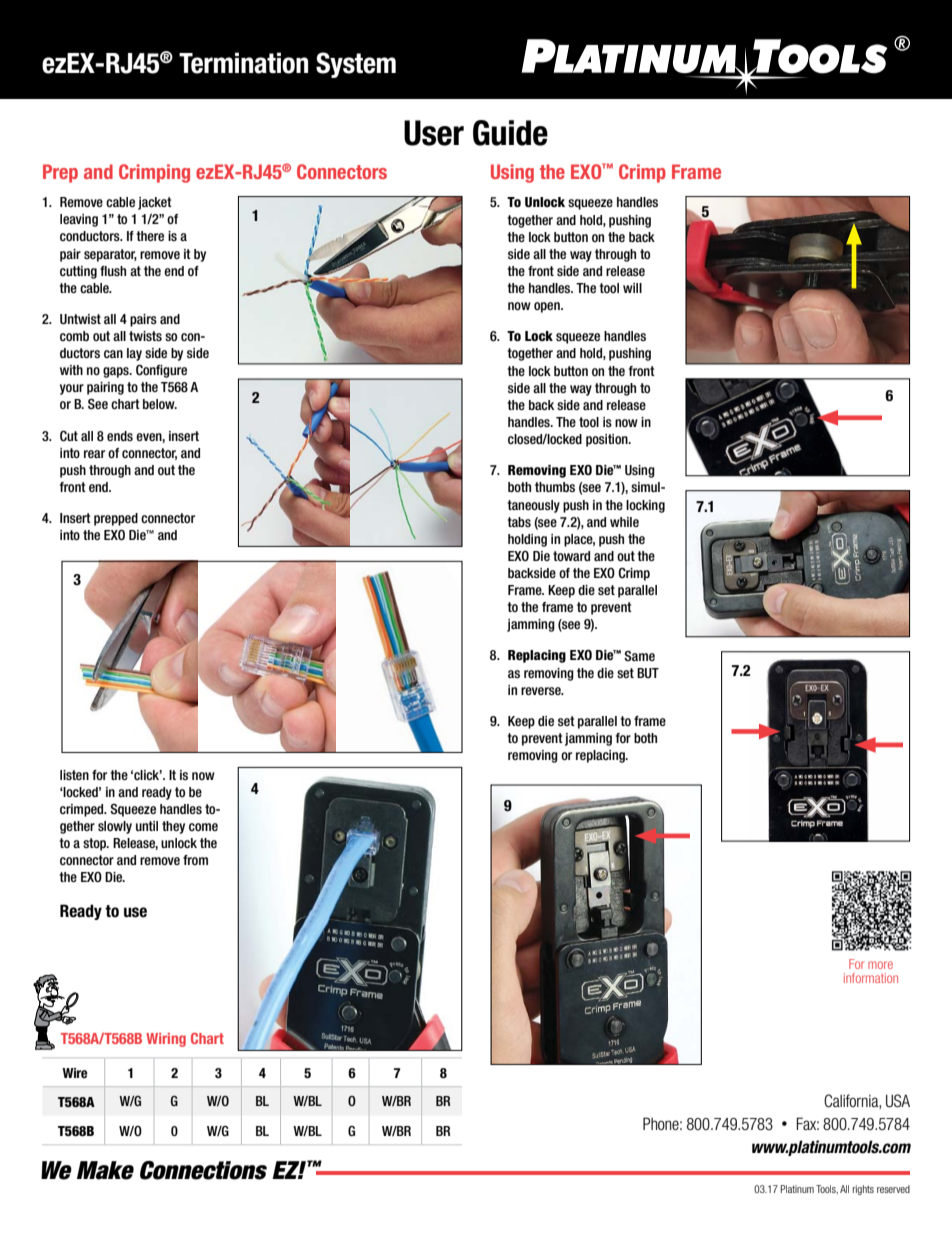 This document has width=952, height=1233. I want to click on position, so click(608, 440).
